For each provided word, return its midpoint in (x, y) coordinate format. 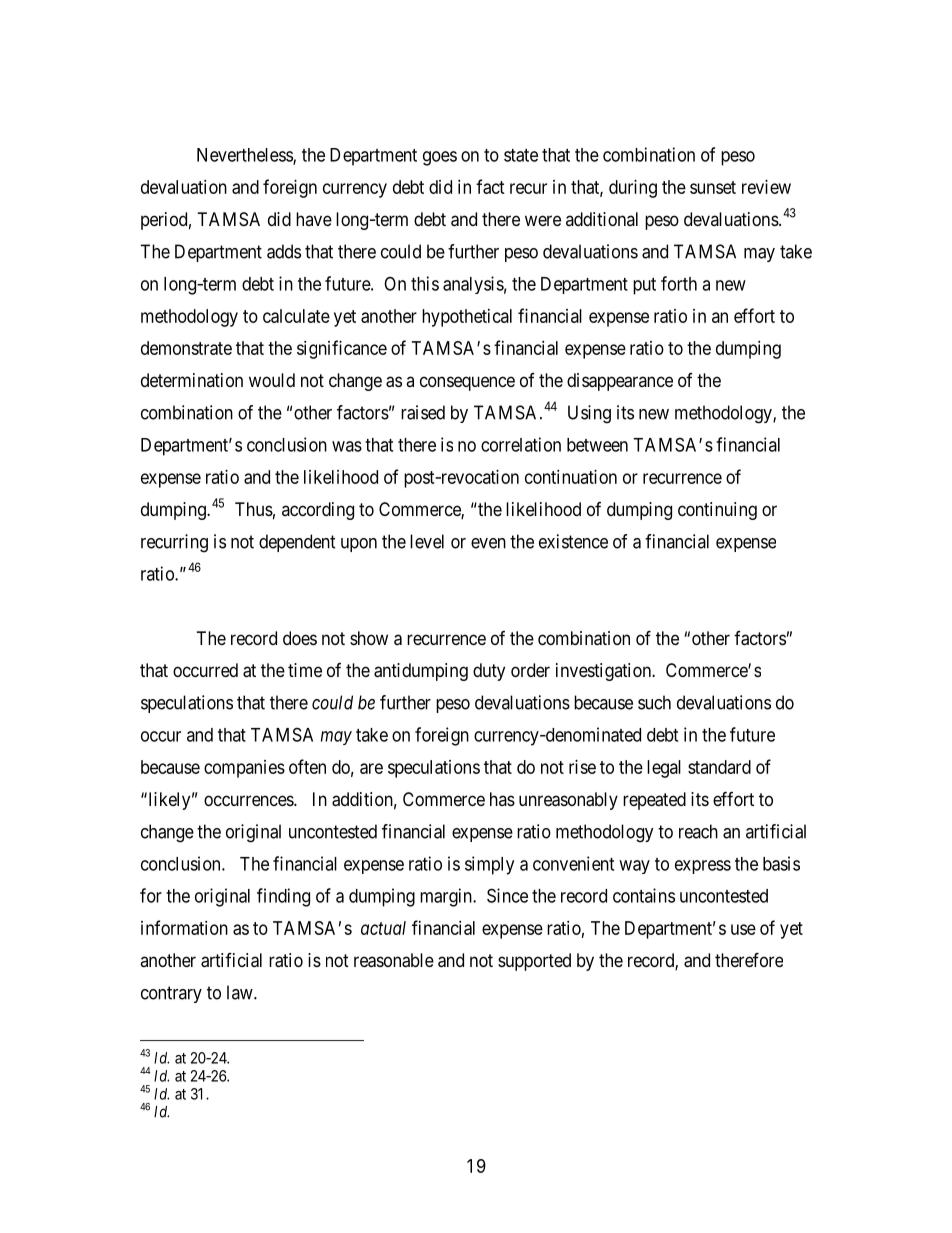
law (241, 992)
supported (534, 962)
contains (644, 895)
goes (440, 158)
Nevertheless (245, 156)
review (766, 187)
